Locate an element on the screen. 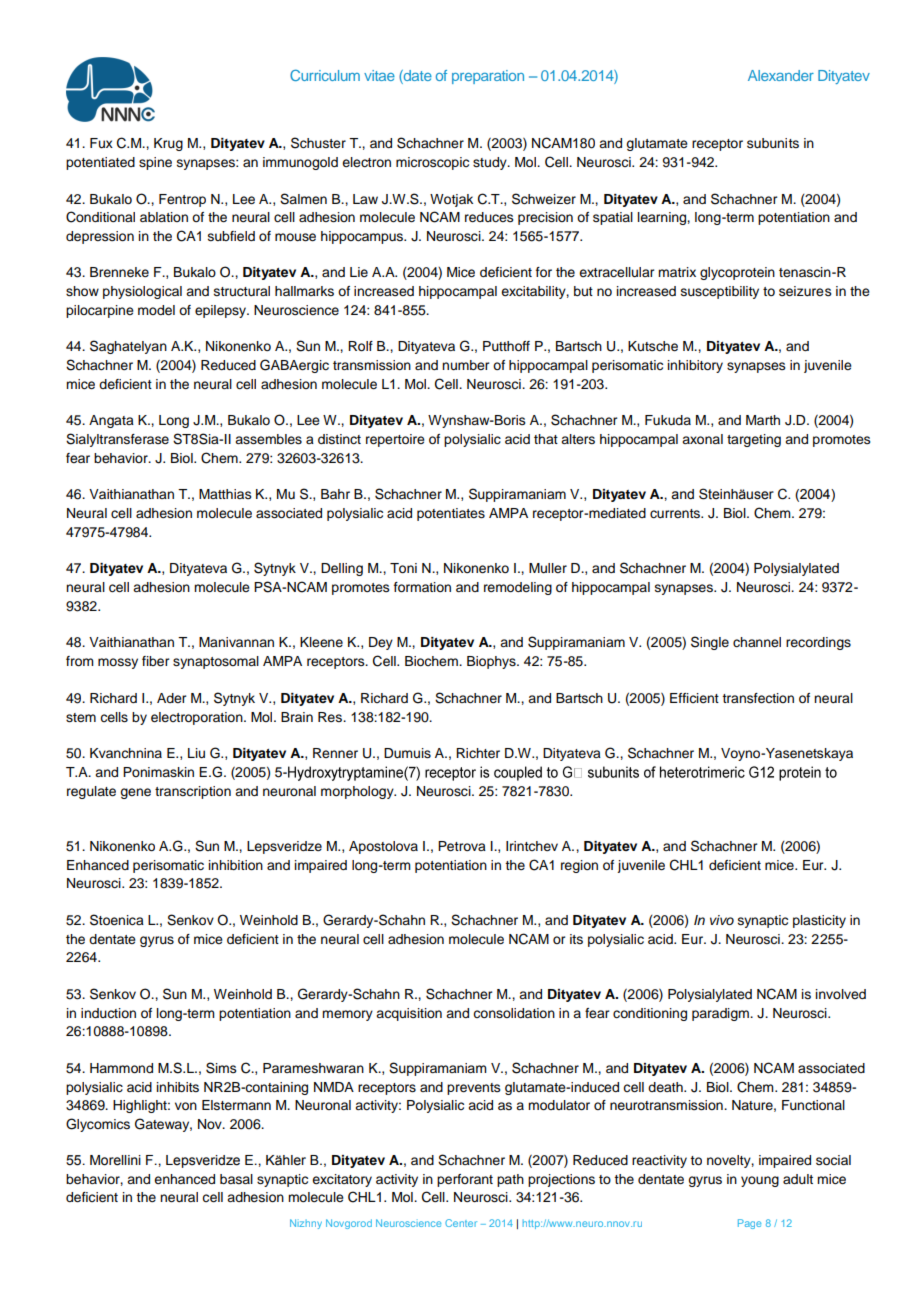  spine is located at coordinates (155, 163).
